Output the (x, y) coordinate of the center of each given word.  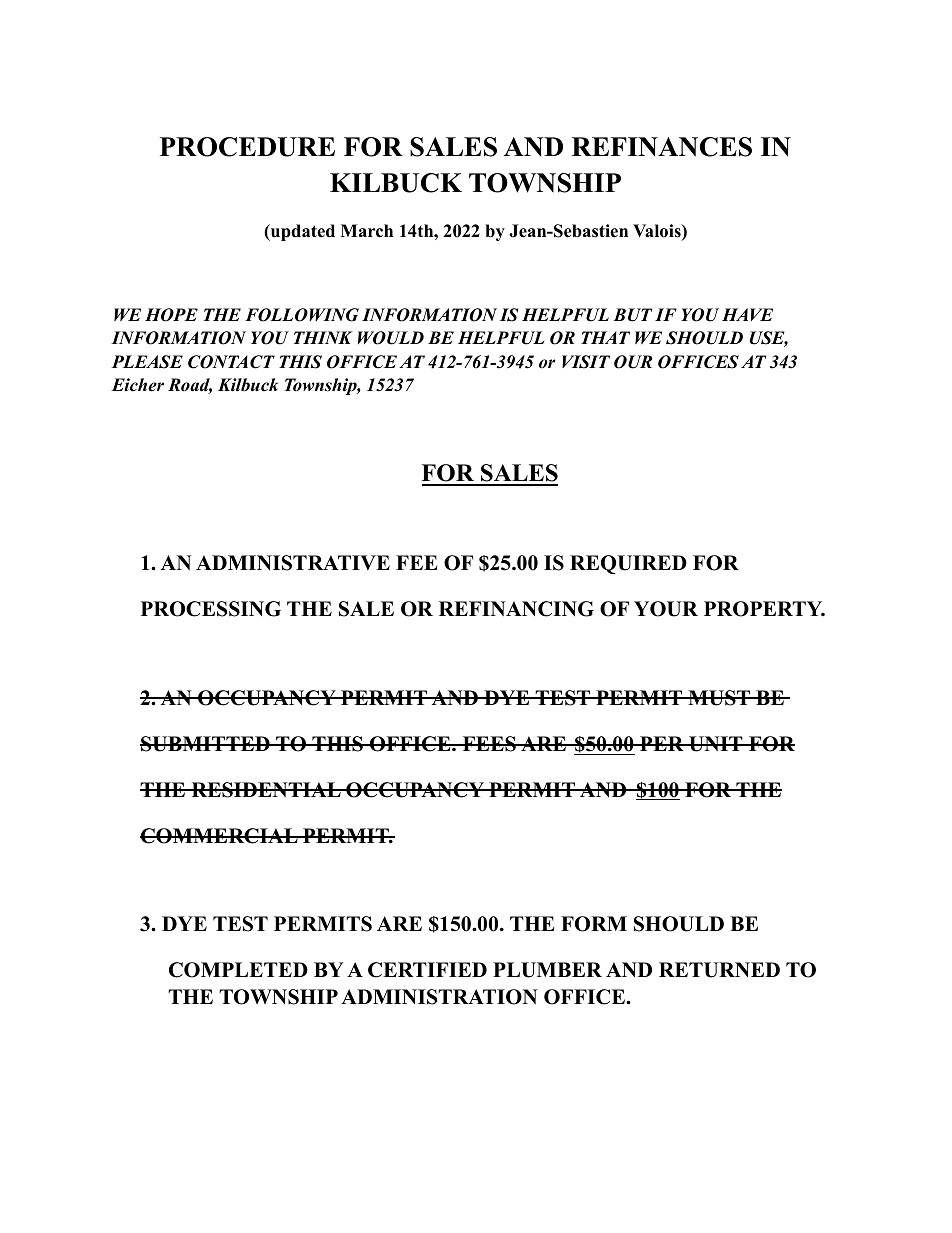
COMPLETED (238, 970)
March (367, 231)
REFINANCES (662, 147)
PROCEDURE (247, 147)
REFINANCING (516, 609)
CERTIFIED (427, 970)
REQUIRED (628, 564)
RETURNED (719, 970)
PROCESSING (211, 609)
